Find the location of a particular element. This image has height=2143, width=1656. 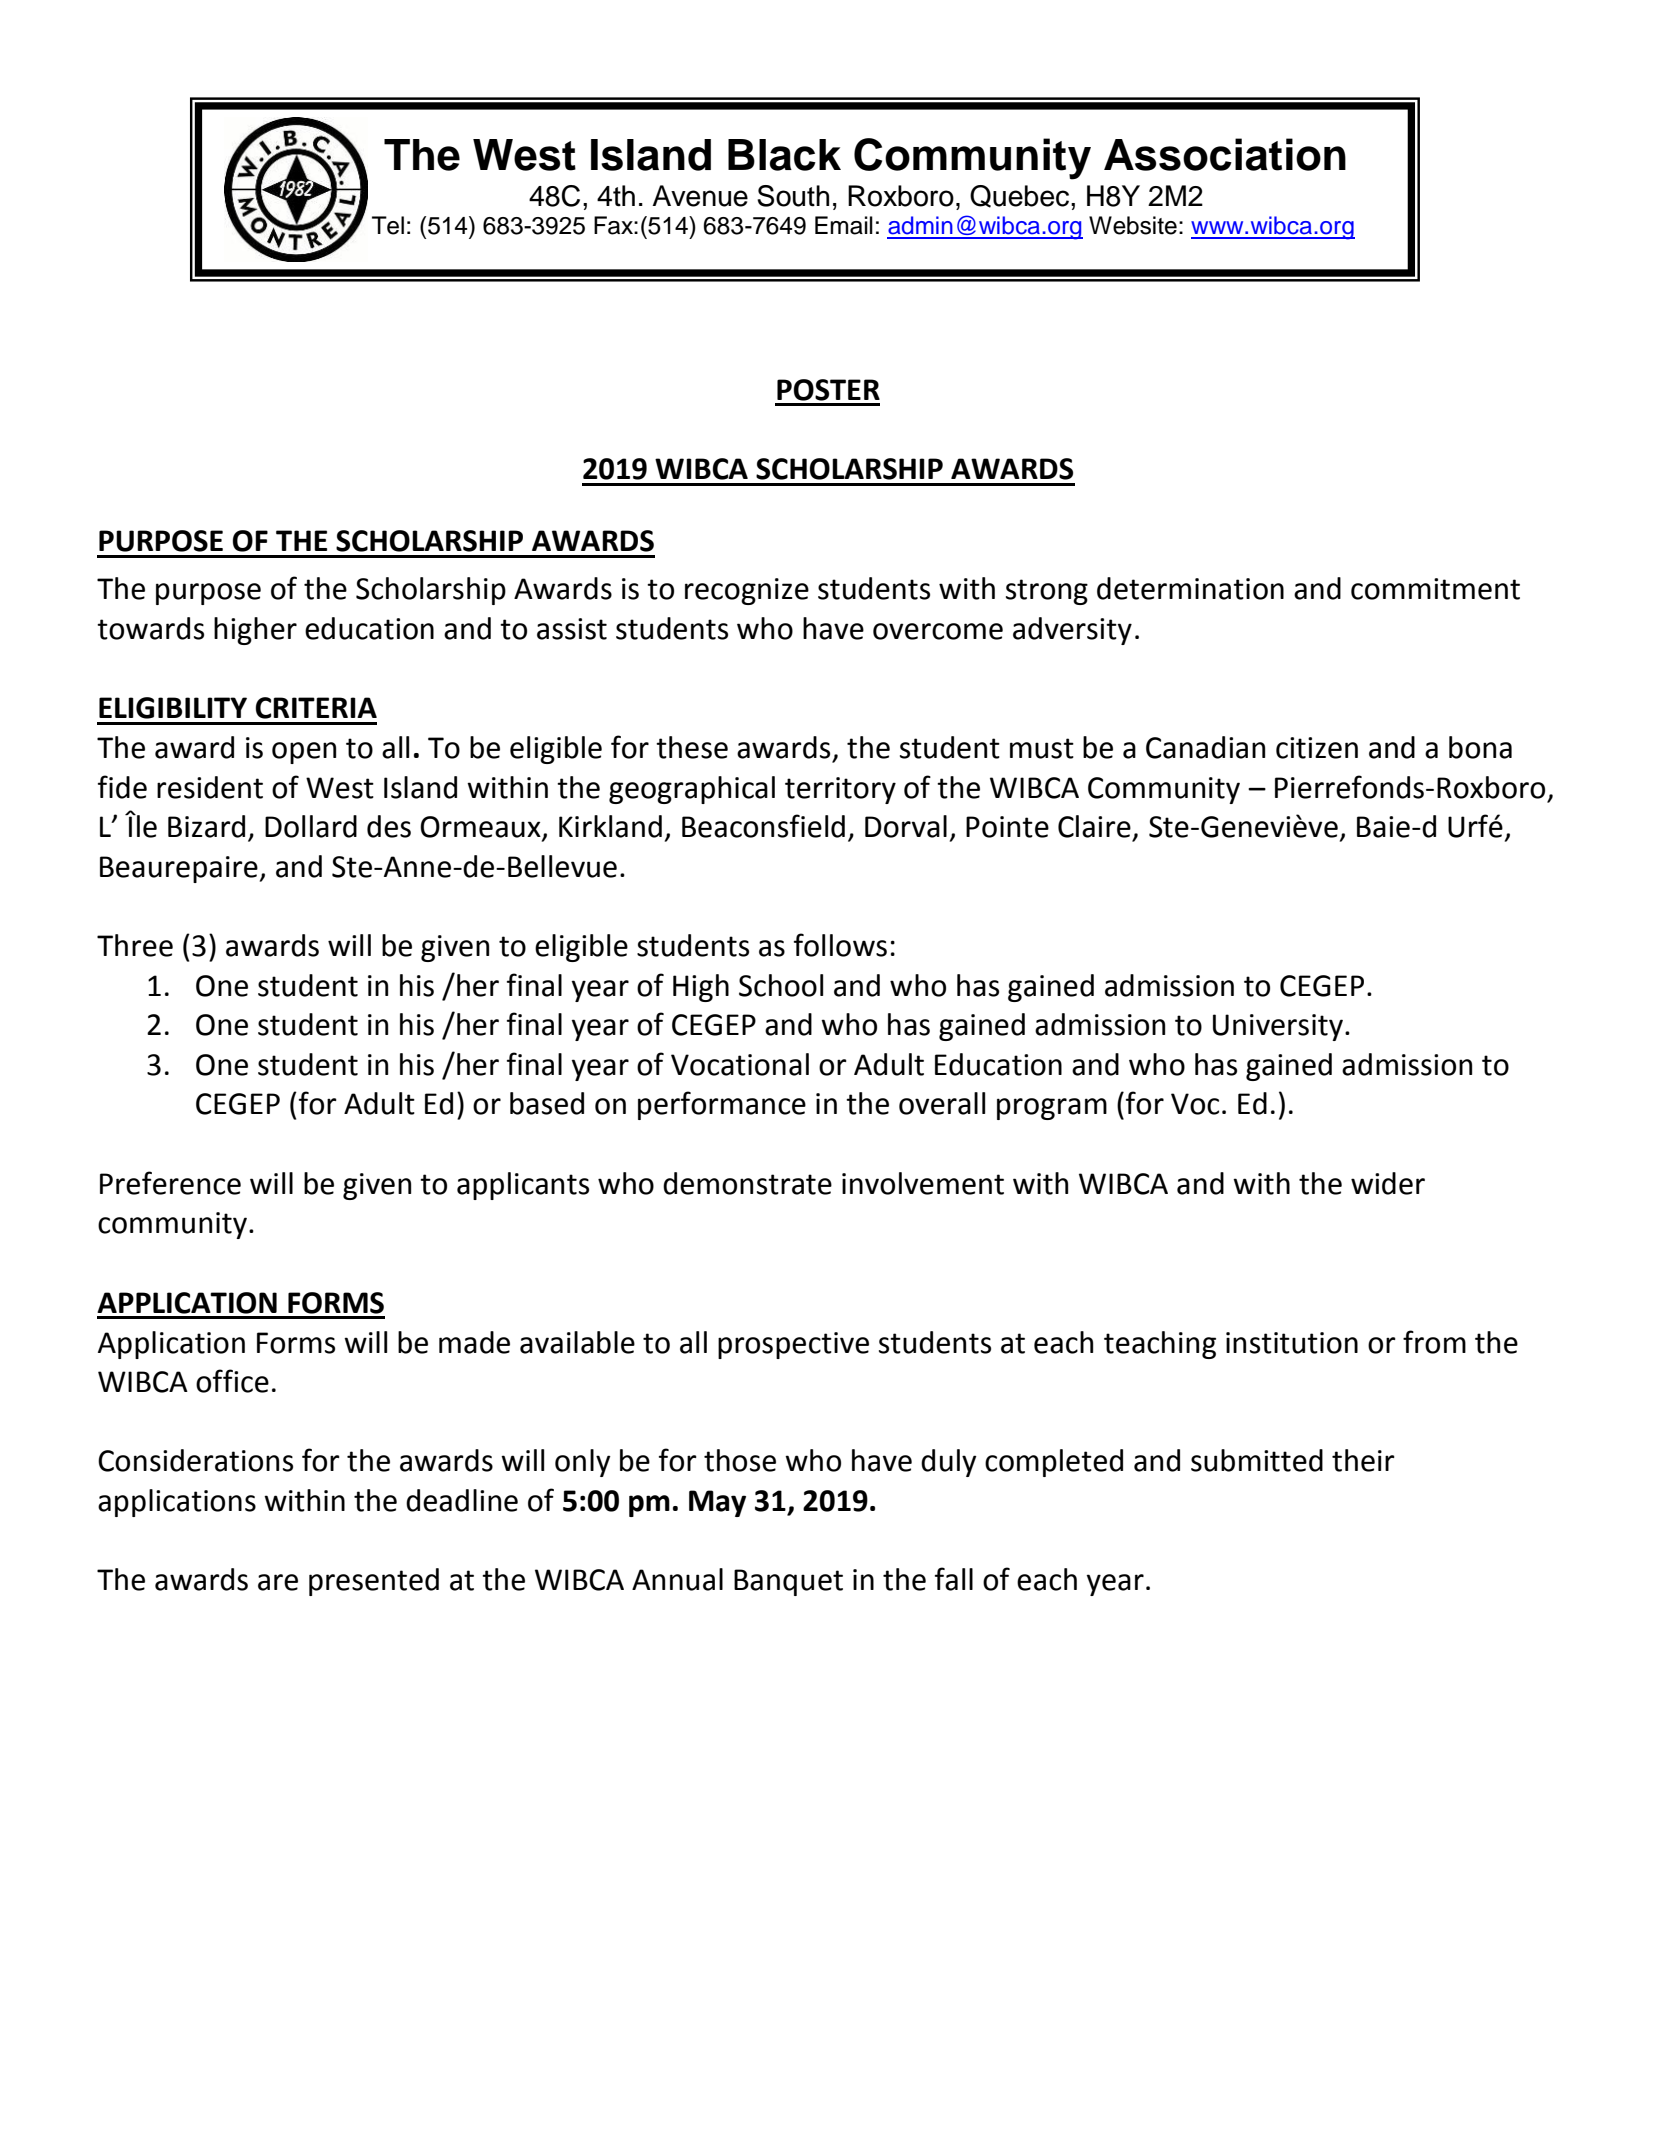

commitment is located at coordinates (1435, 589).
